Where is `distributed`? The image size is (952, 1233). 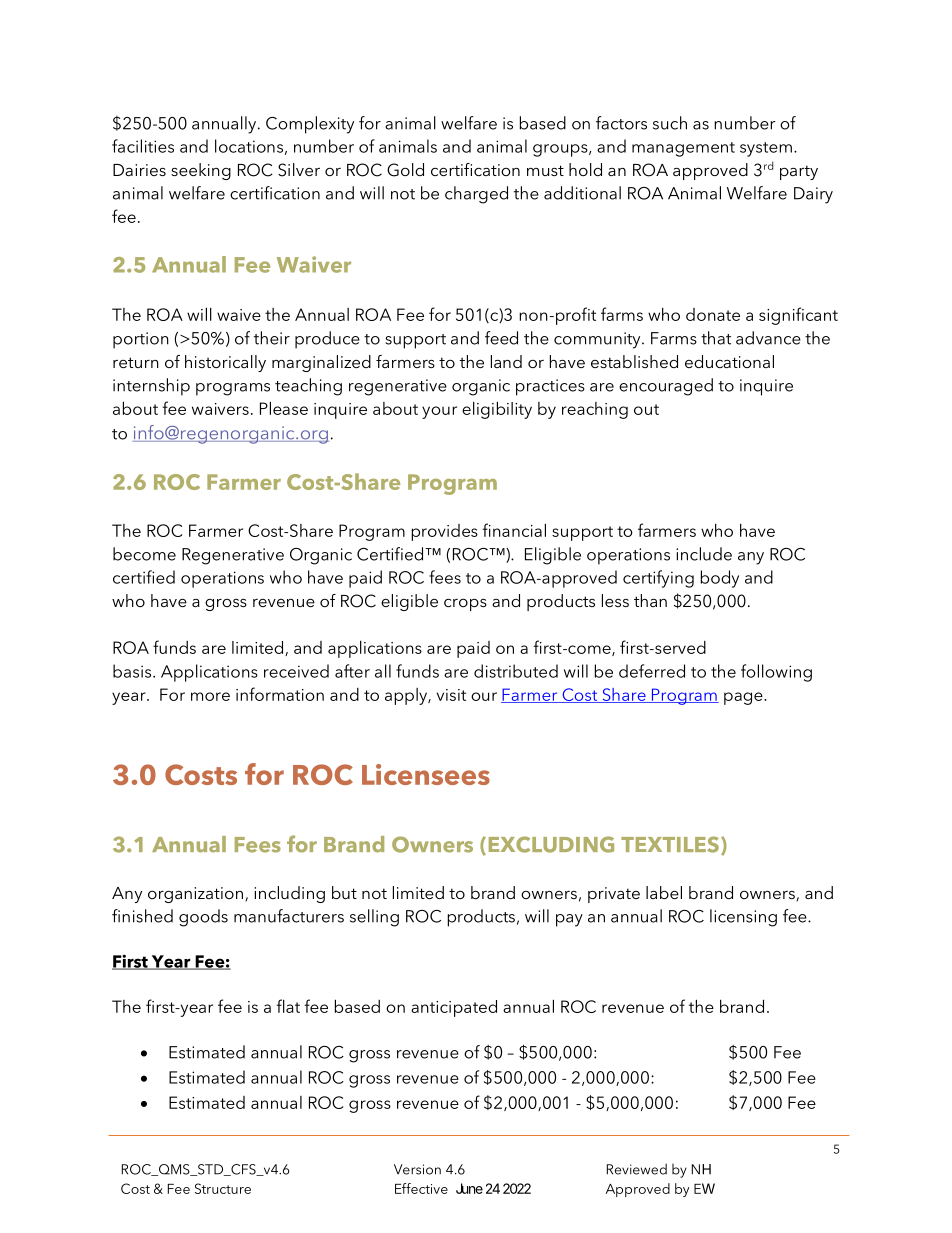 distributed is located at coordinates (516, 671).
